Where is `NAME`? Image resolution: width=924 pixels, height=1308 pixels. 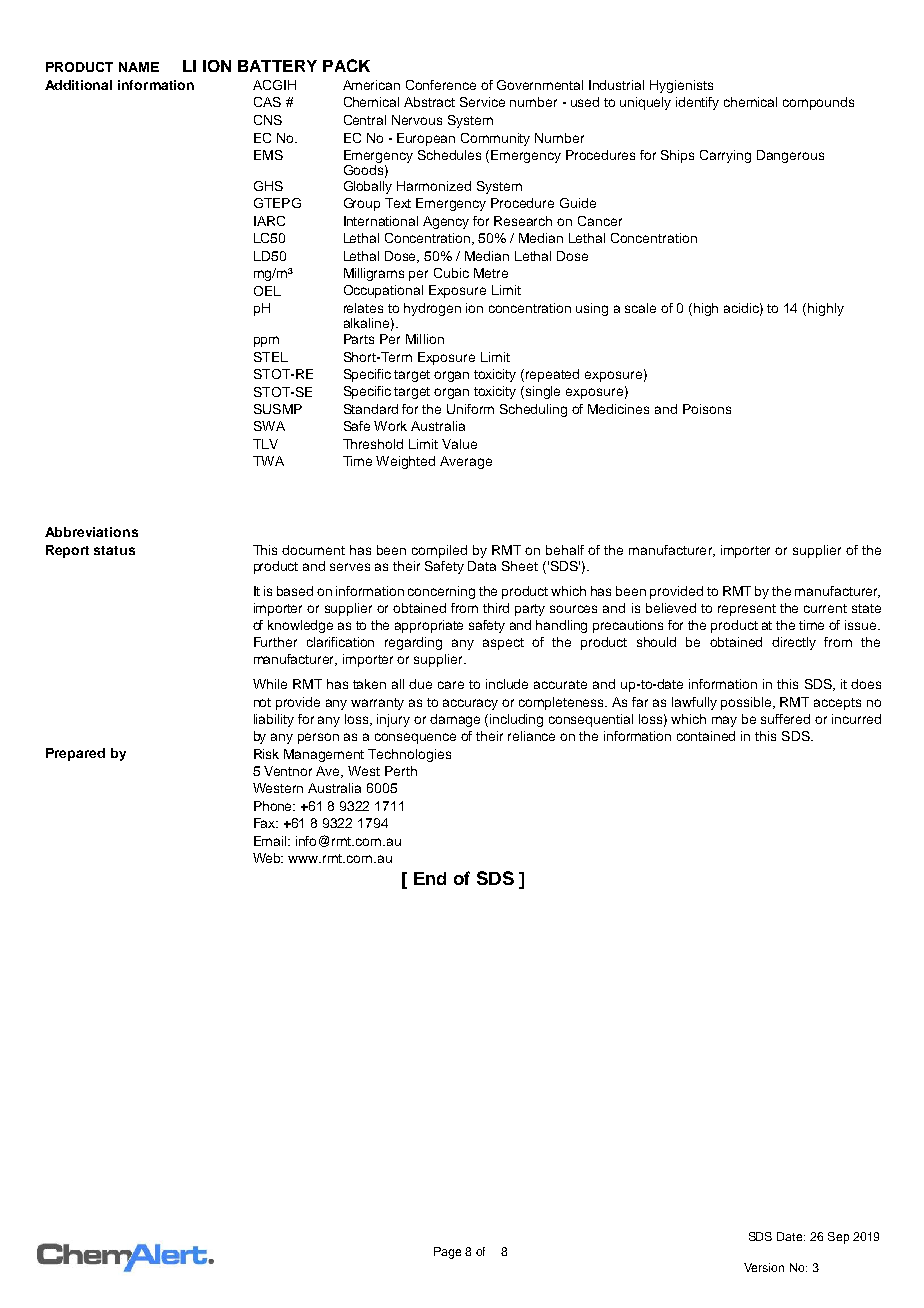 NAME is located at coordinates (139, 67).
